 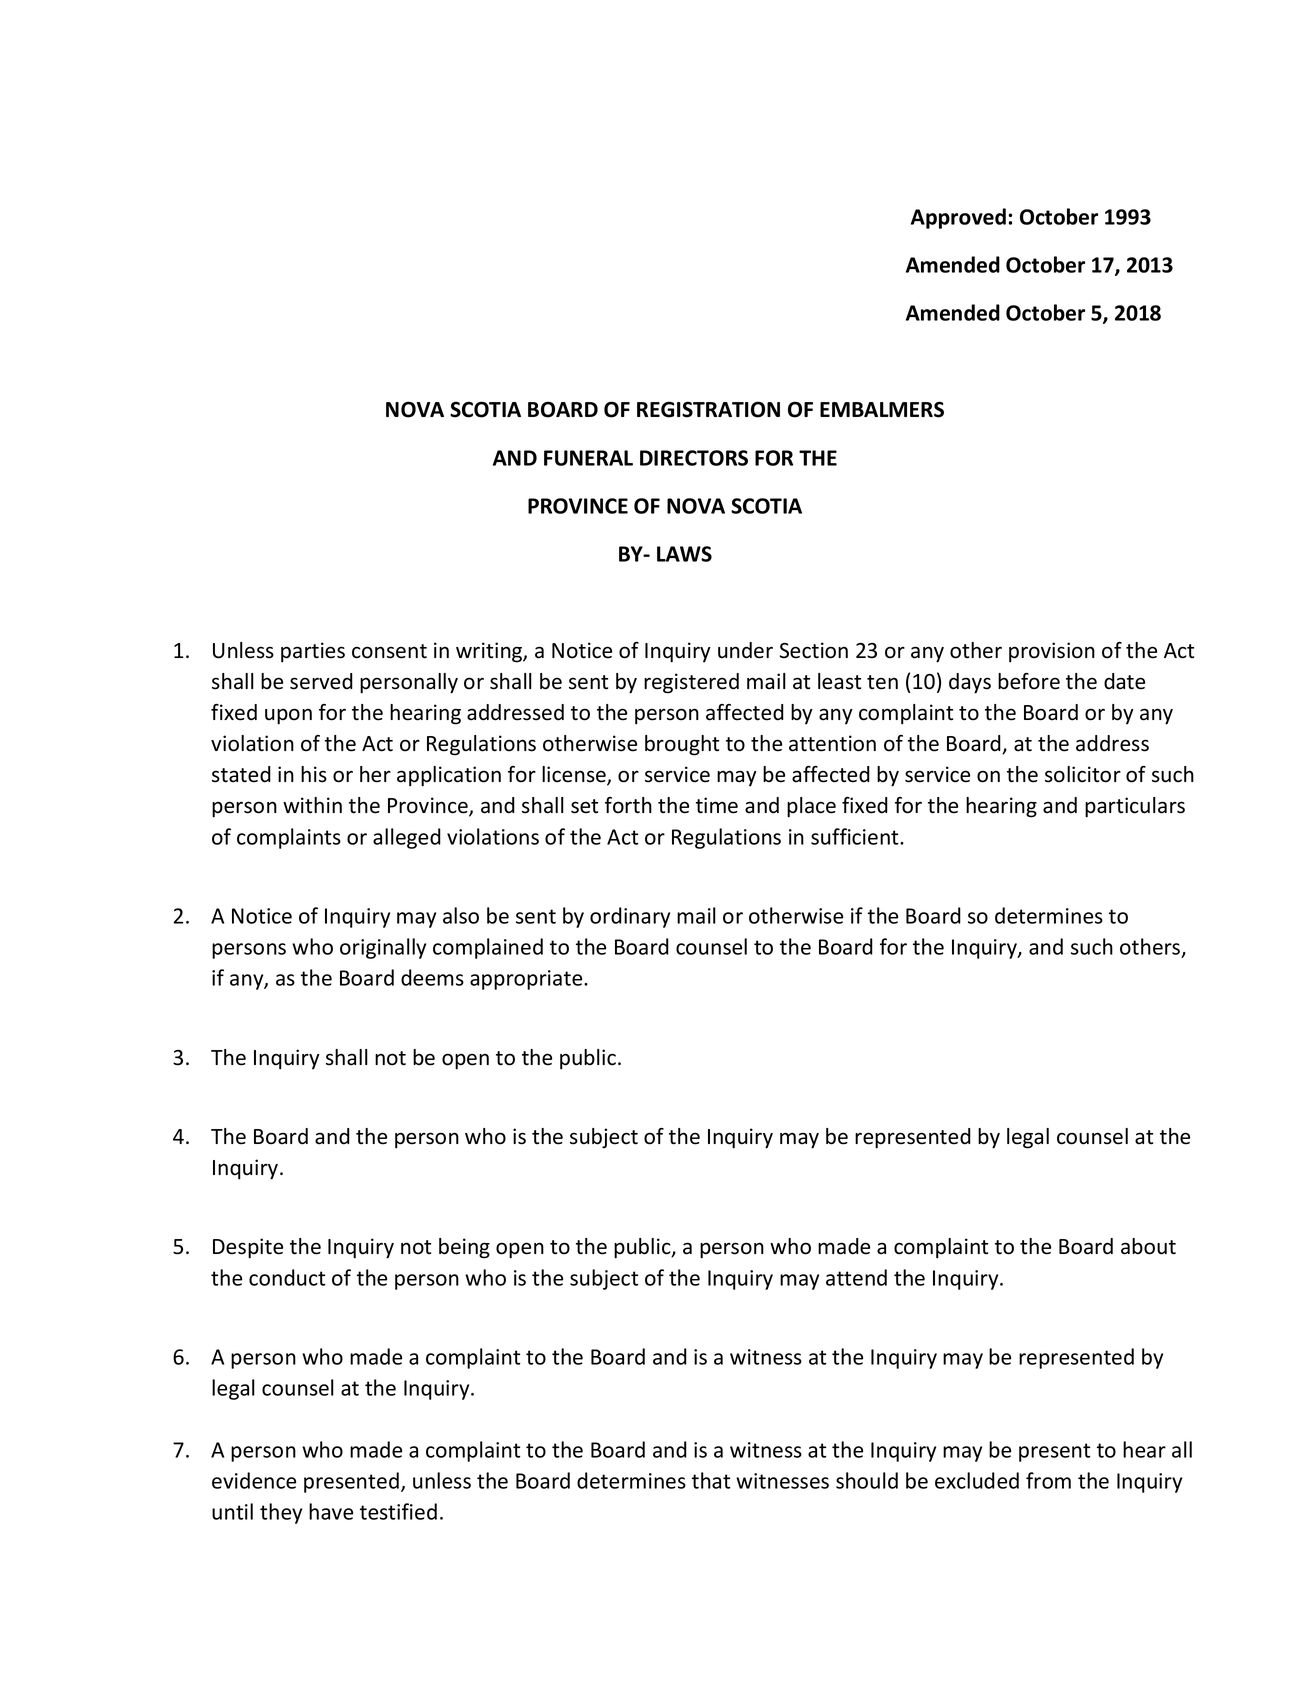 I want to click on brought, so click(x=682, y=745).
